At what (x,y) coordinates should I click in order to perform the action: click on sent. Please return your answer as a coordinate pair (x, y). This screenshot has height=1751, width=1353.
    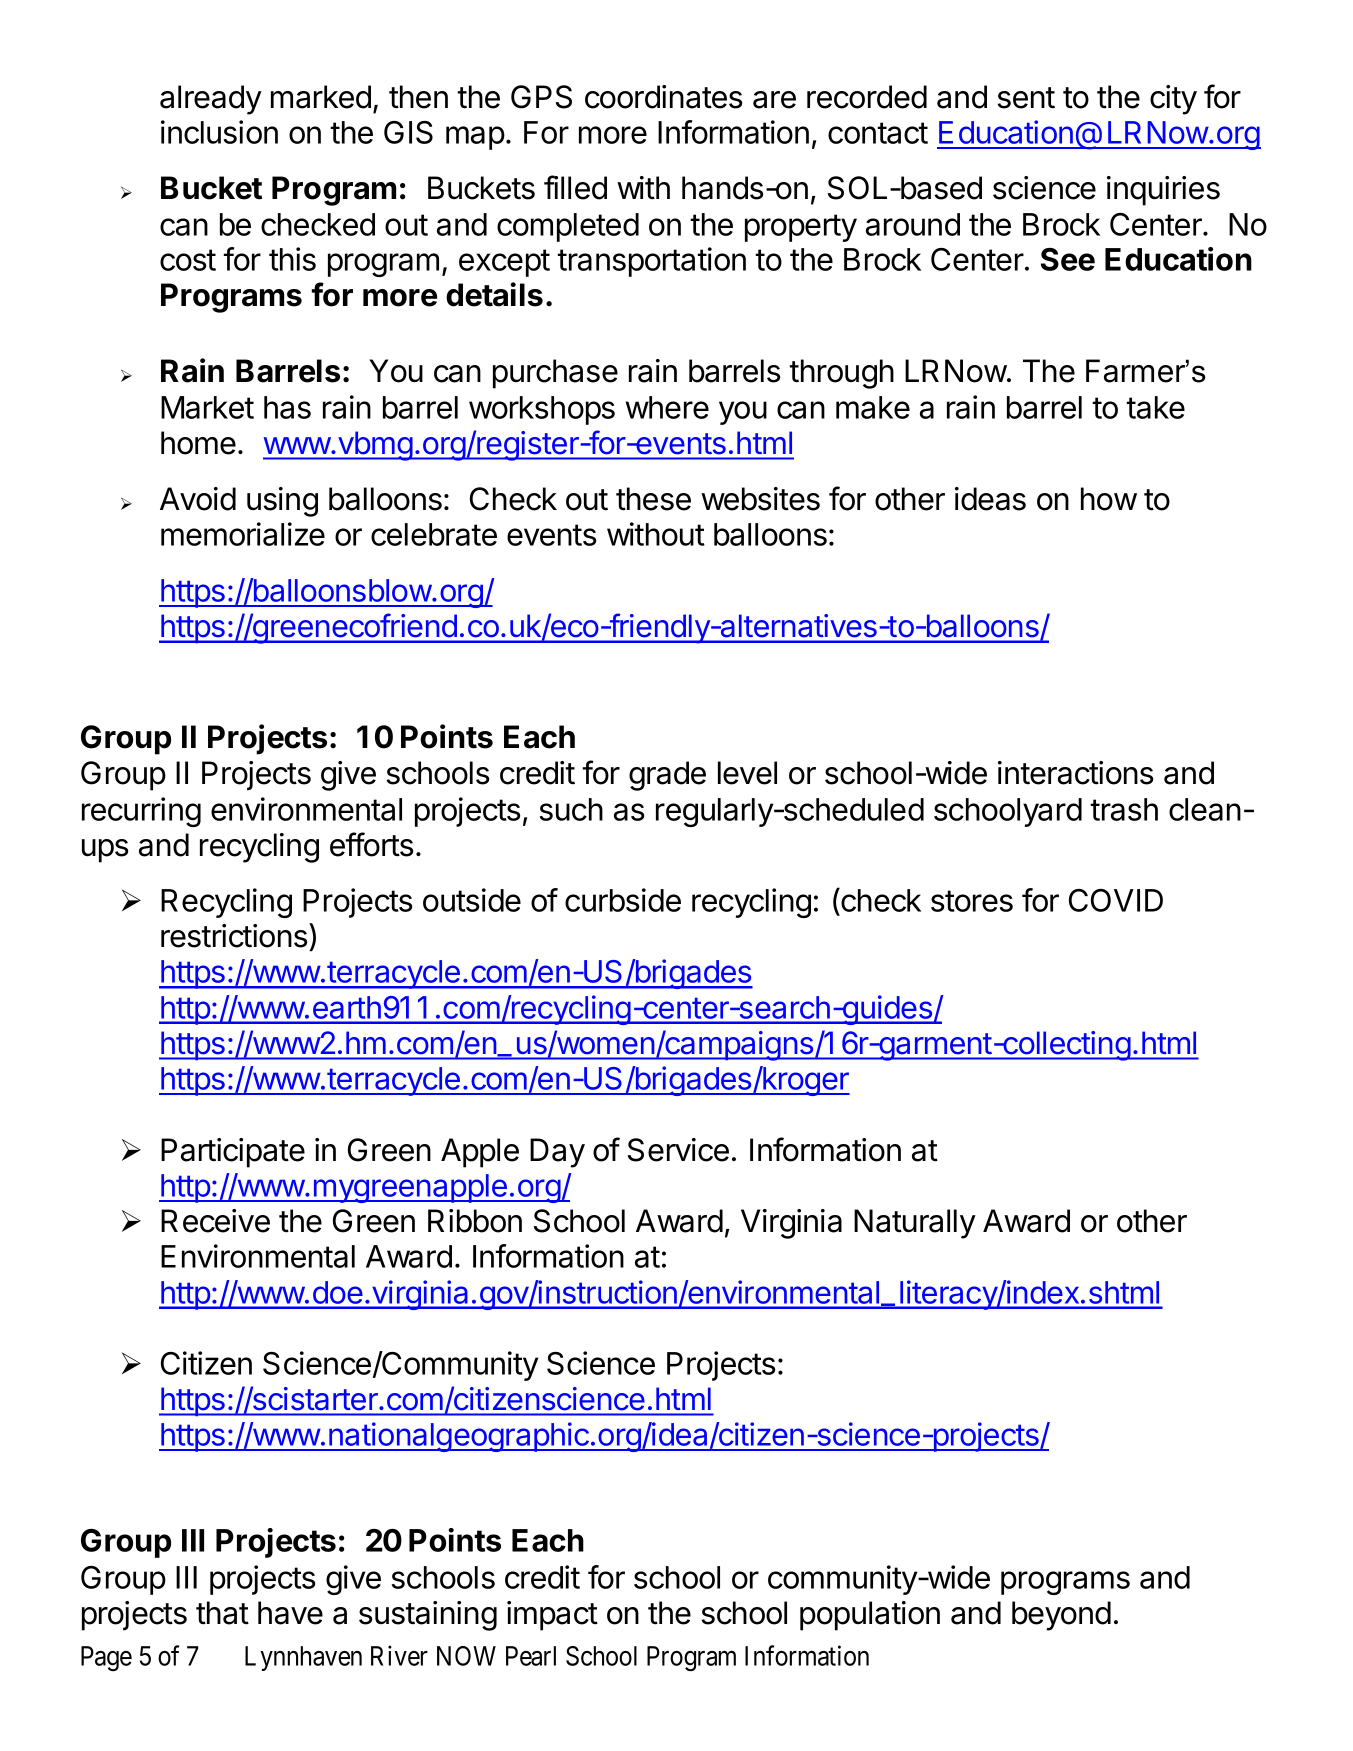
    Looking at the image, I should click on (1026, 98).
